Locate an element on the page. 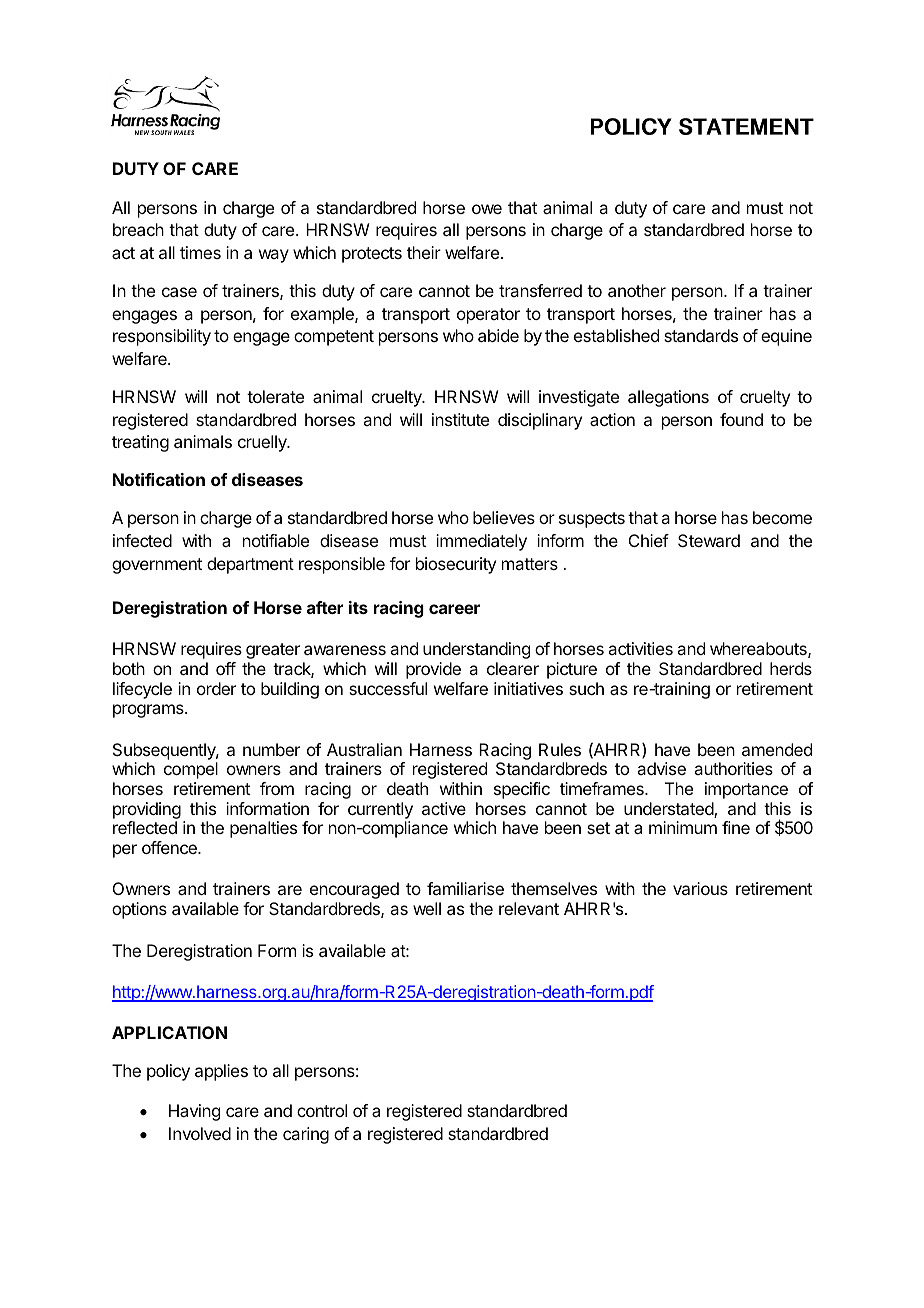  active is located at coordinates (444, 808).
